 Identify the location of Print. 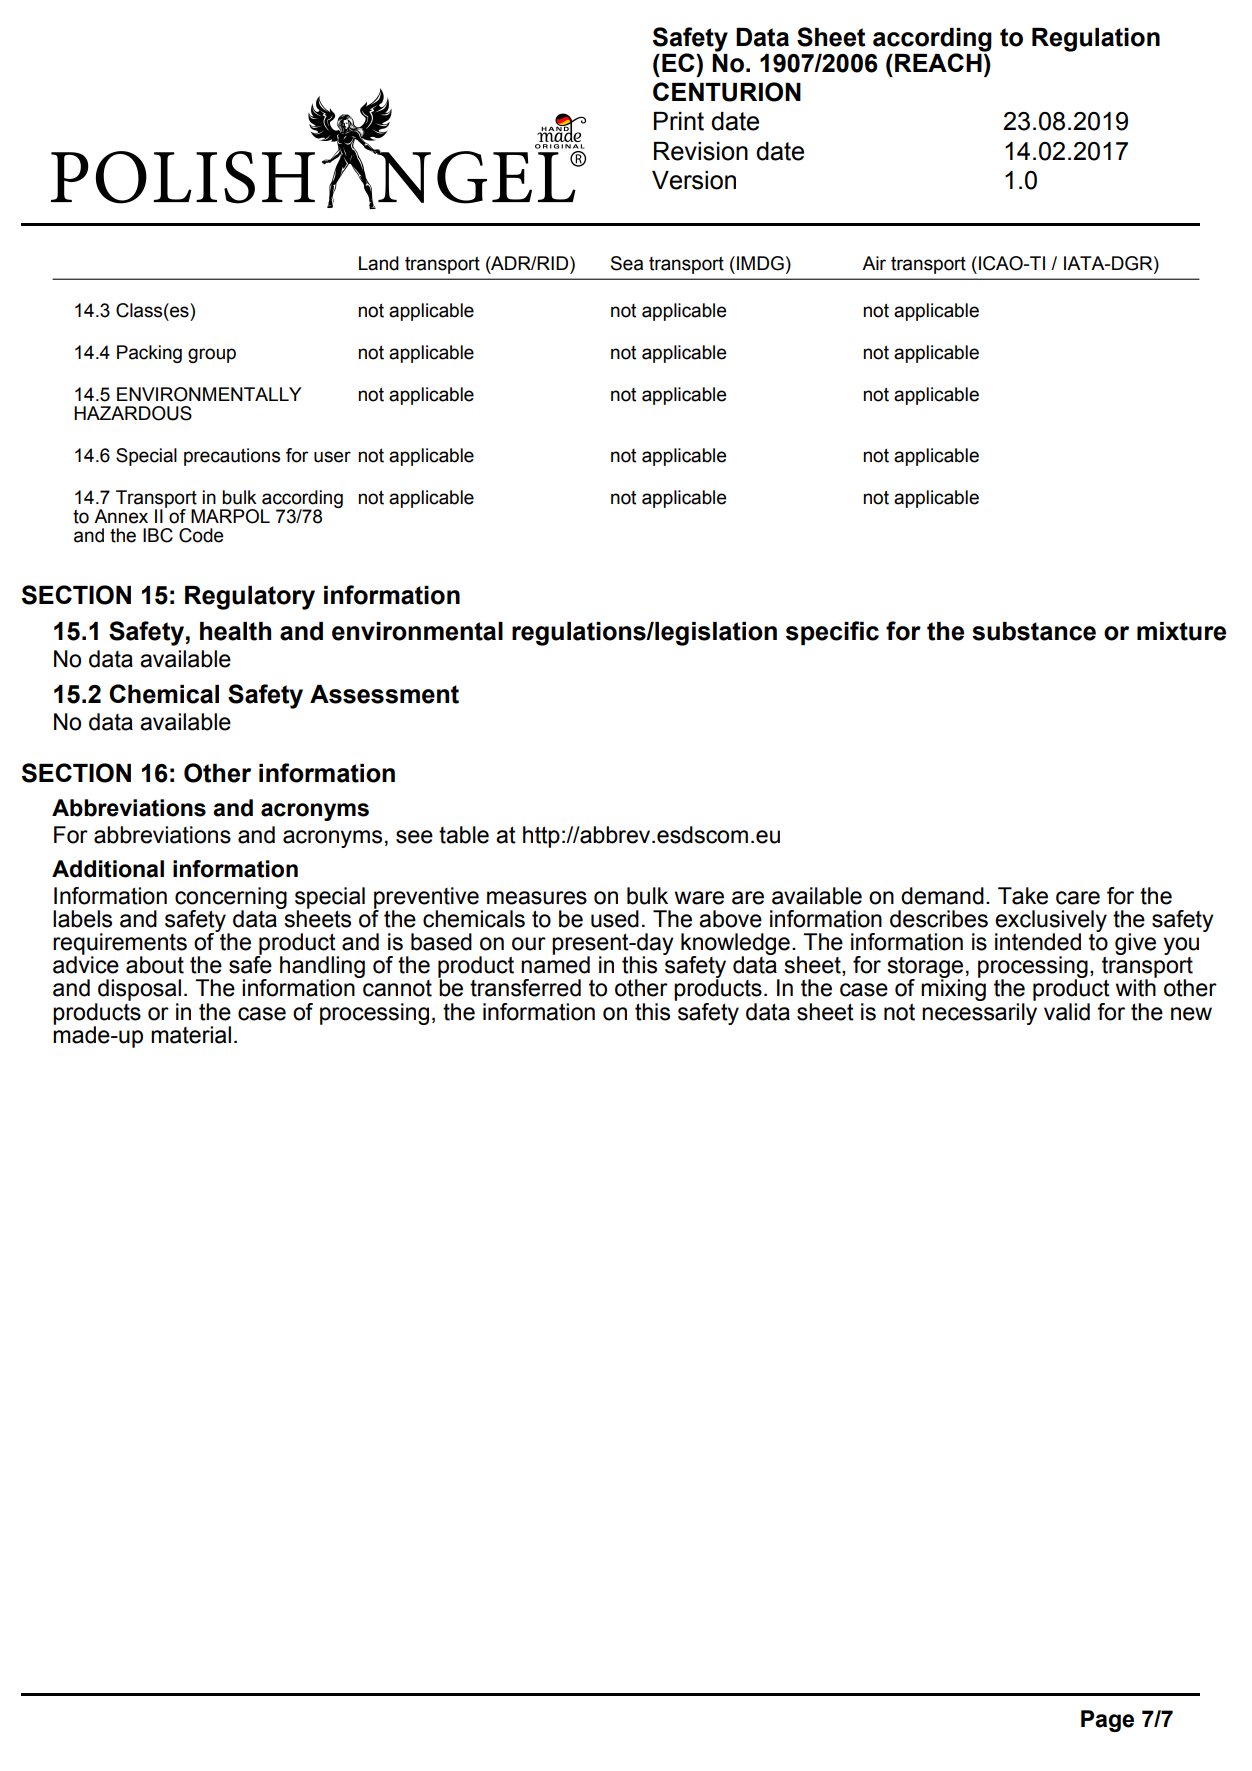
(679, 121).
